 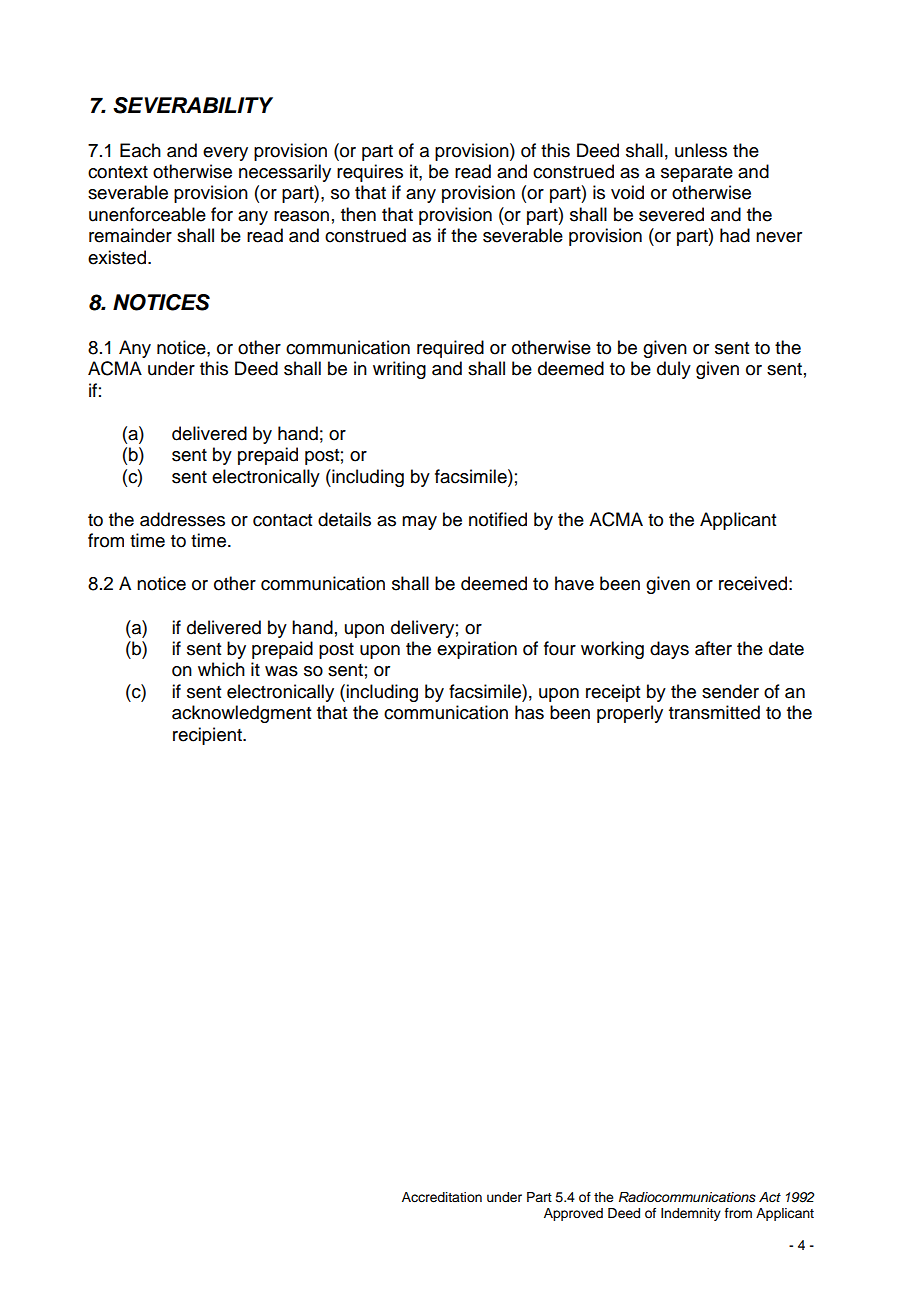 I want to click on has, so click(x=529, y=712).
